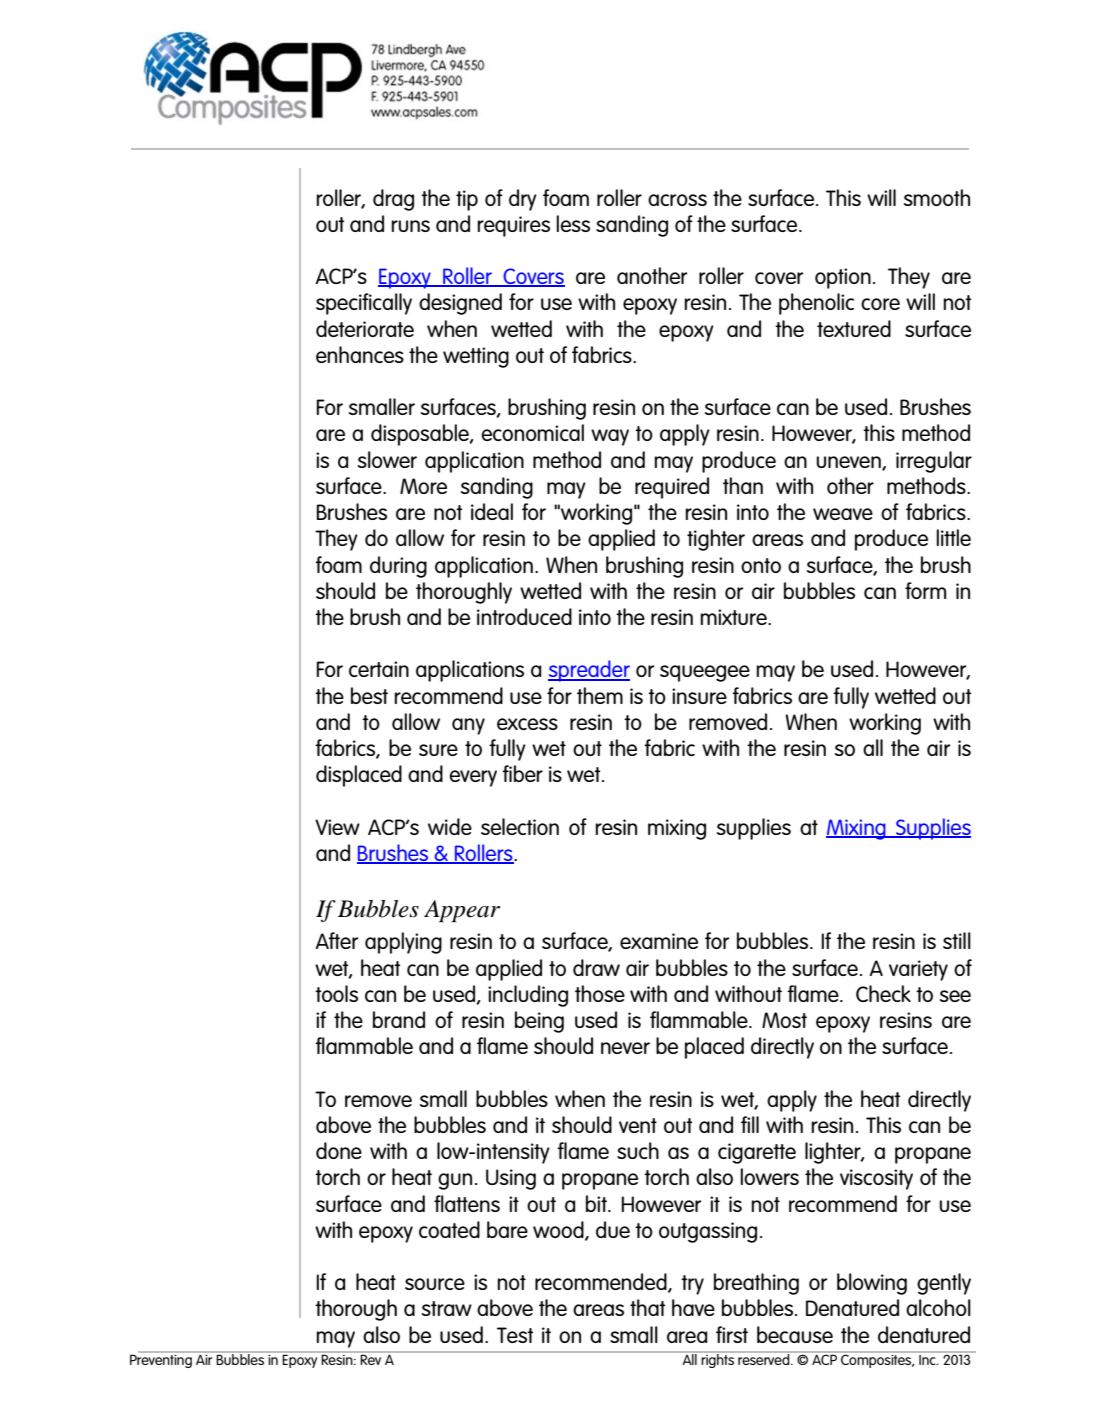 This screenshot has width=1101, height=1424. Describe the element at coordinates (843, 278) in the screenshot. I see `option` at that location.
